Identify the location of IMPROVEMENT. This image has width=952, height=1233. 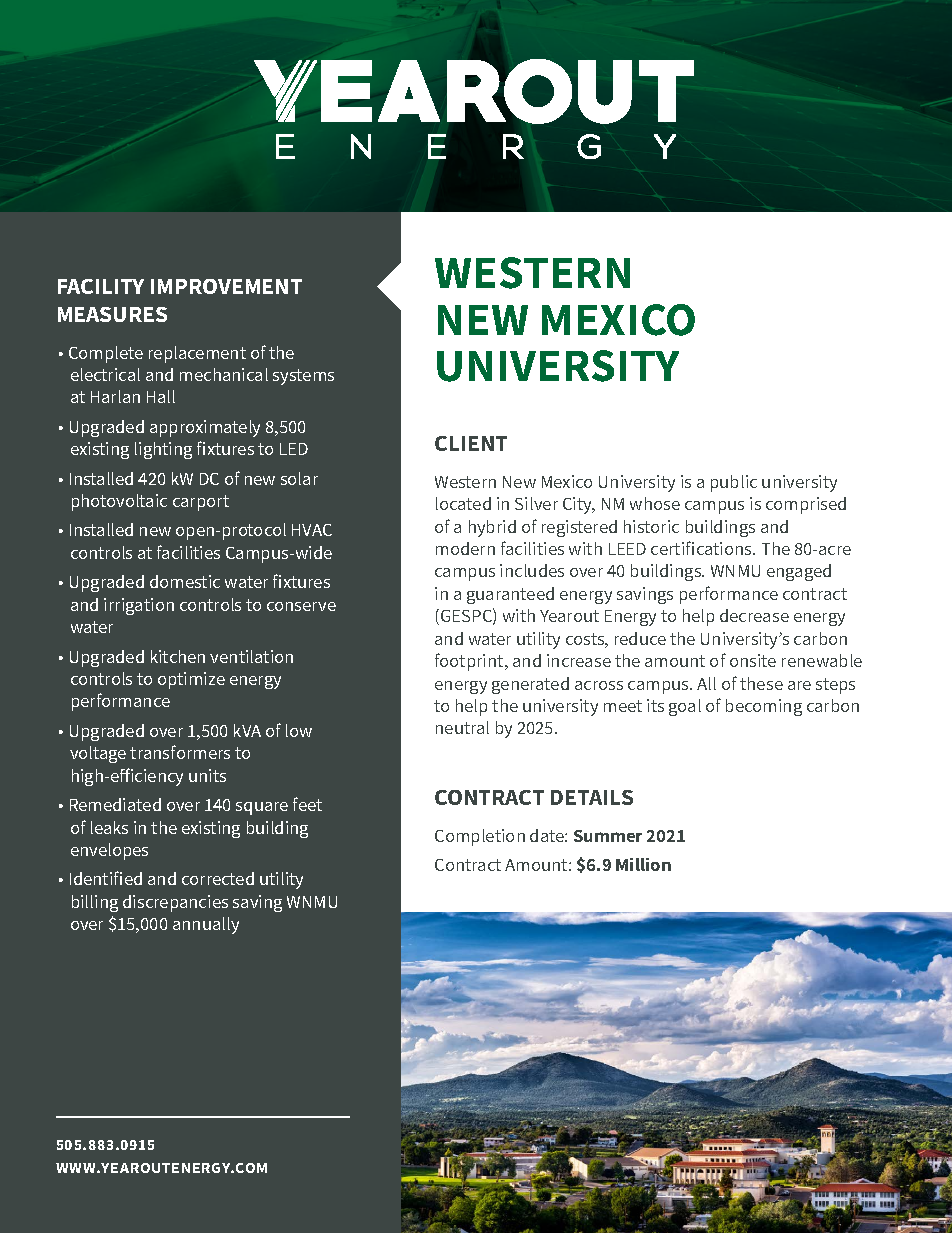
(226, 286).
